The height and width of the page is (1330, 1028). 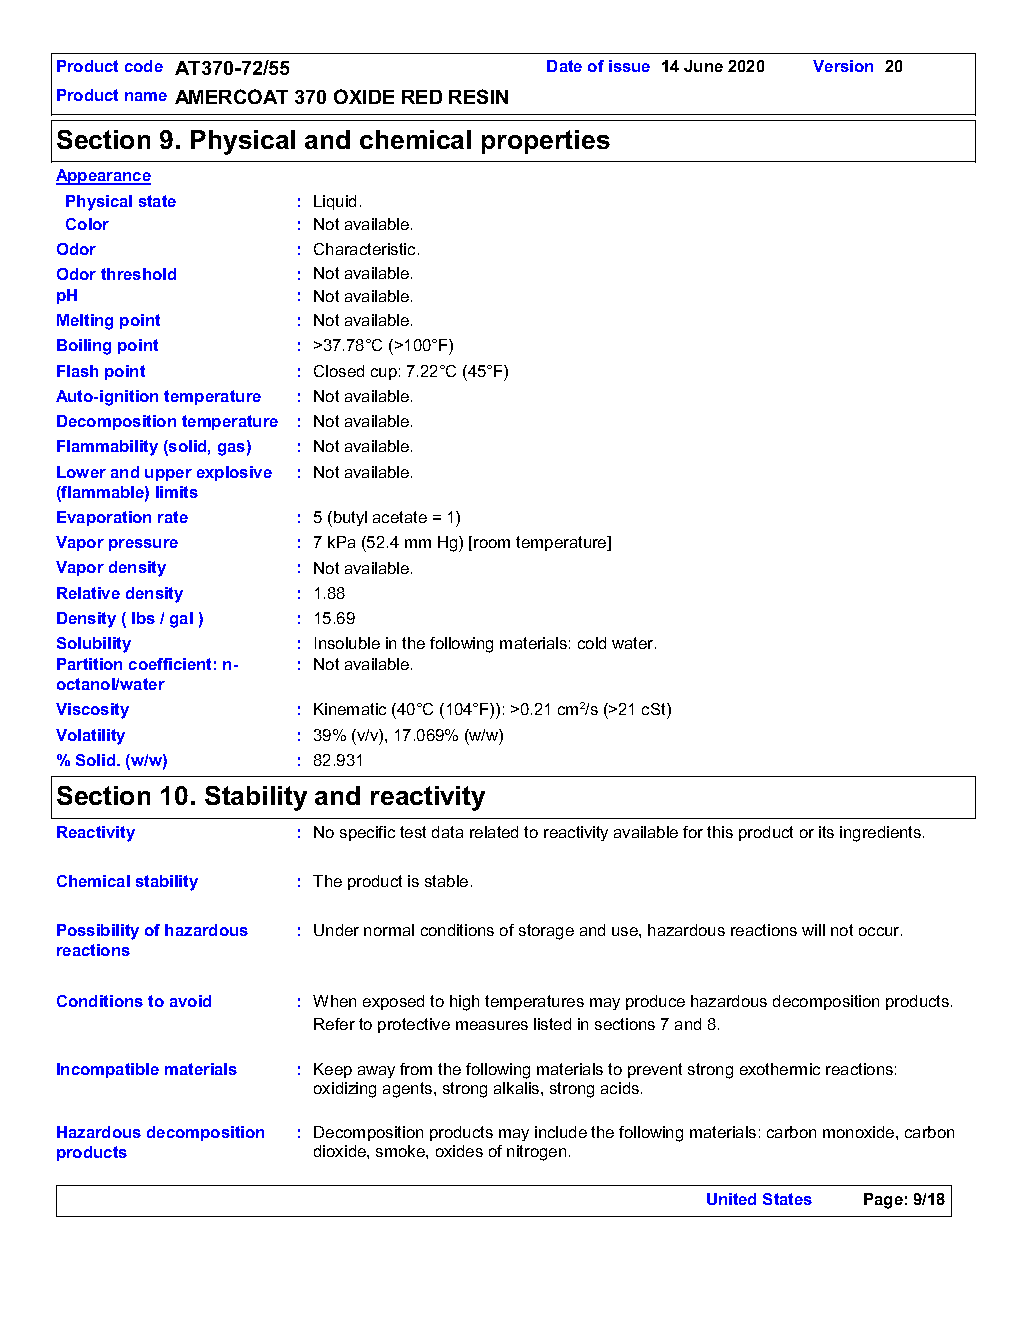 I want to click on room, so click(x=492, y=543).
